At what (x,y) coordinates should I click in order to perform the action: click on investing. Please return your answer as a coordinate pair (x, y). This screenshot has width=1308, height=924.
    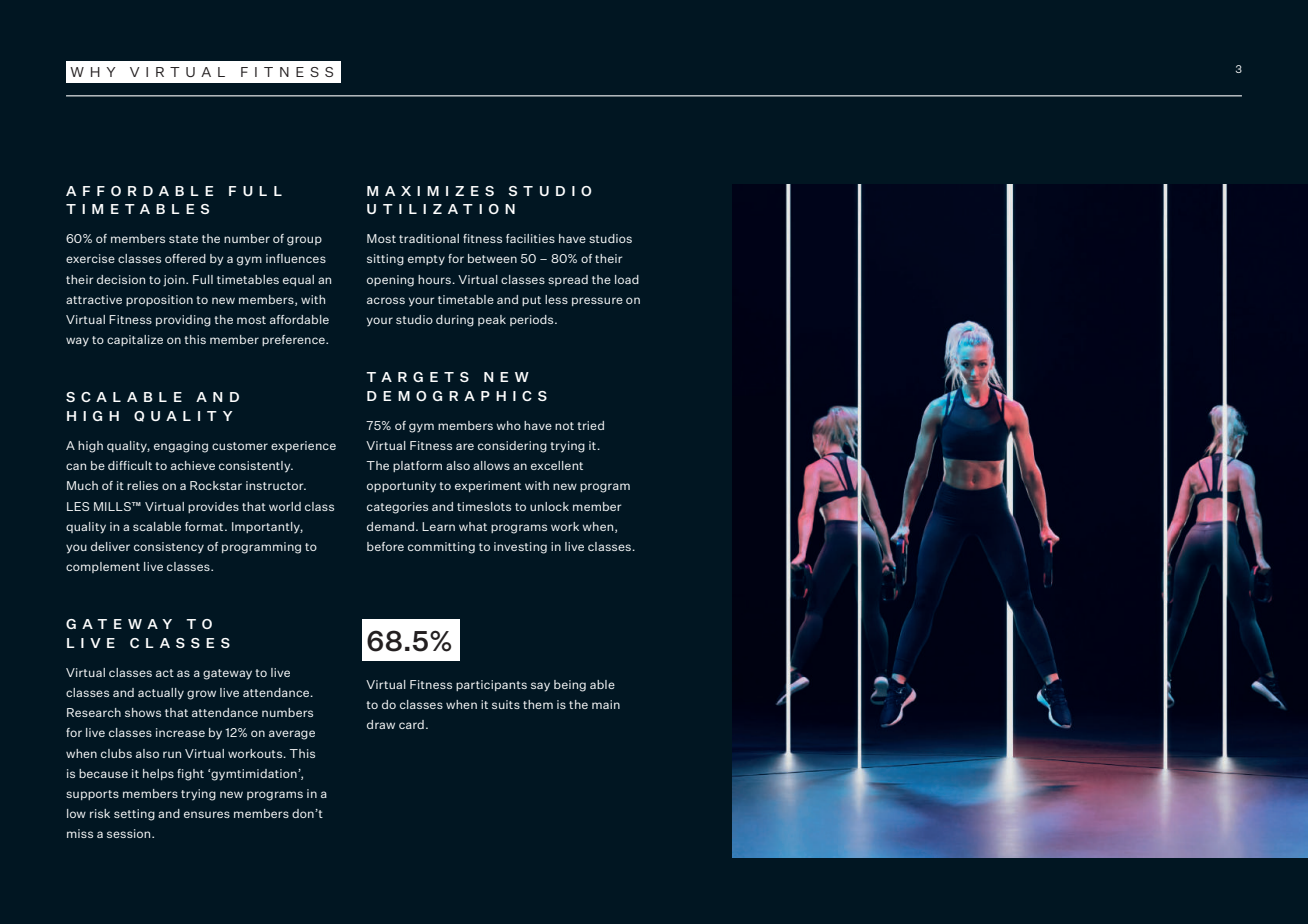
    Looking at the image, I should click on (520, 548).
